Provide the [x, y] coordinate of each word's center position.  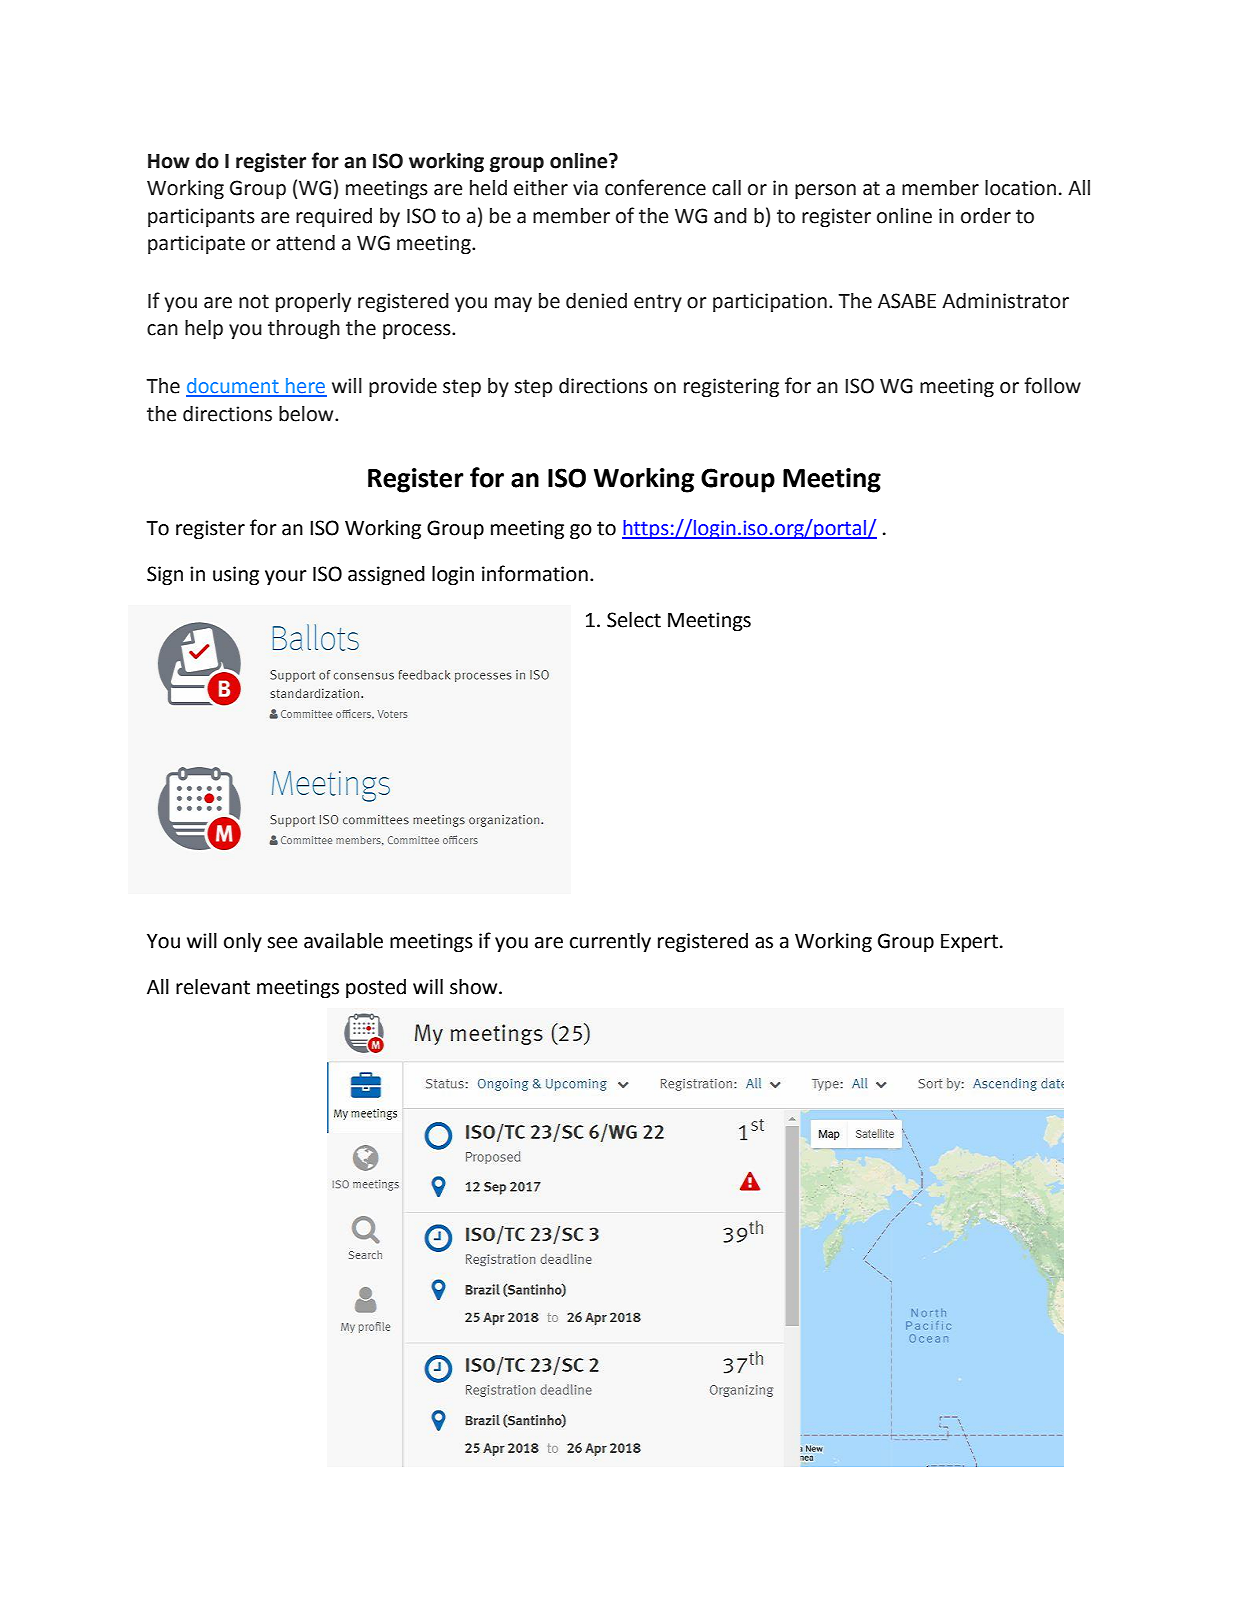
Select [634, 620]
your [286, 578]
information [535, 573]
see [282, 943]
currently [610, 943]
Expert [969, 943]
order [986, 216]
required [334, 217]
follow [1052, 385]
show [475, 987]
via [585, 188]
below [307, 414]
